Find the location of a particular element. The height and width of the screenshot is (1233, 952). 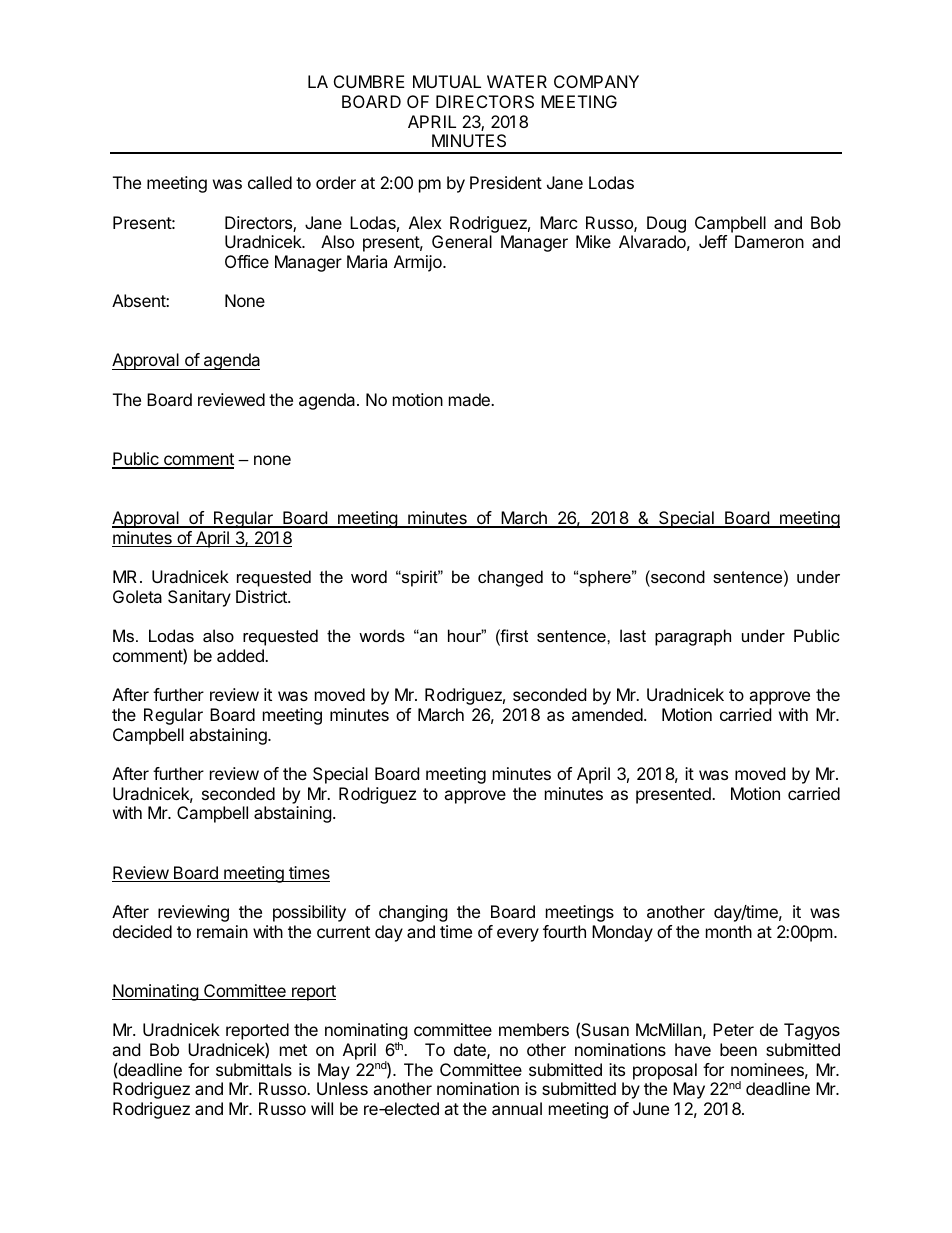

called is located at coordinates (270, 182).
